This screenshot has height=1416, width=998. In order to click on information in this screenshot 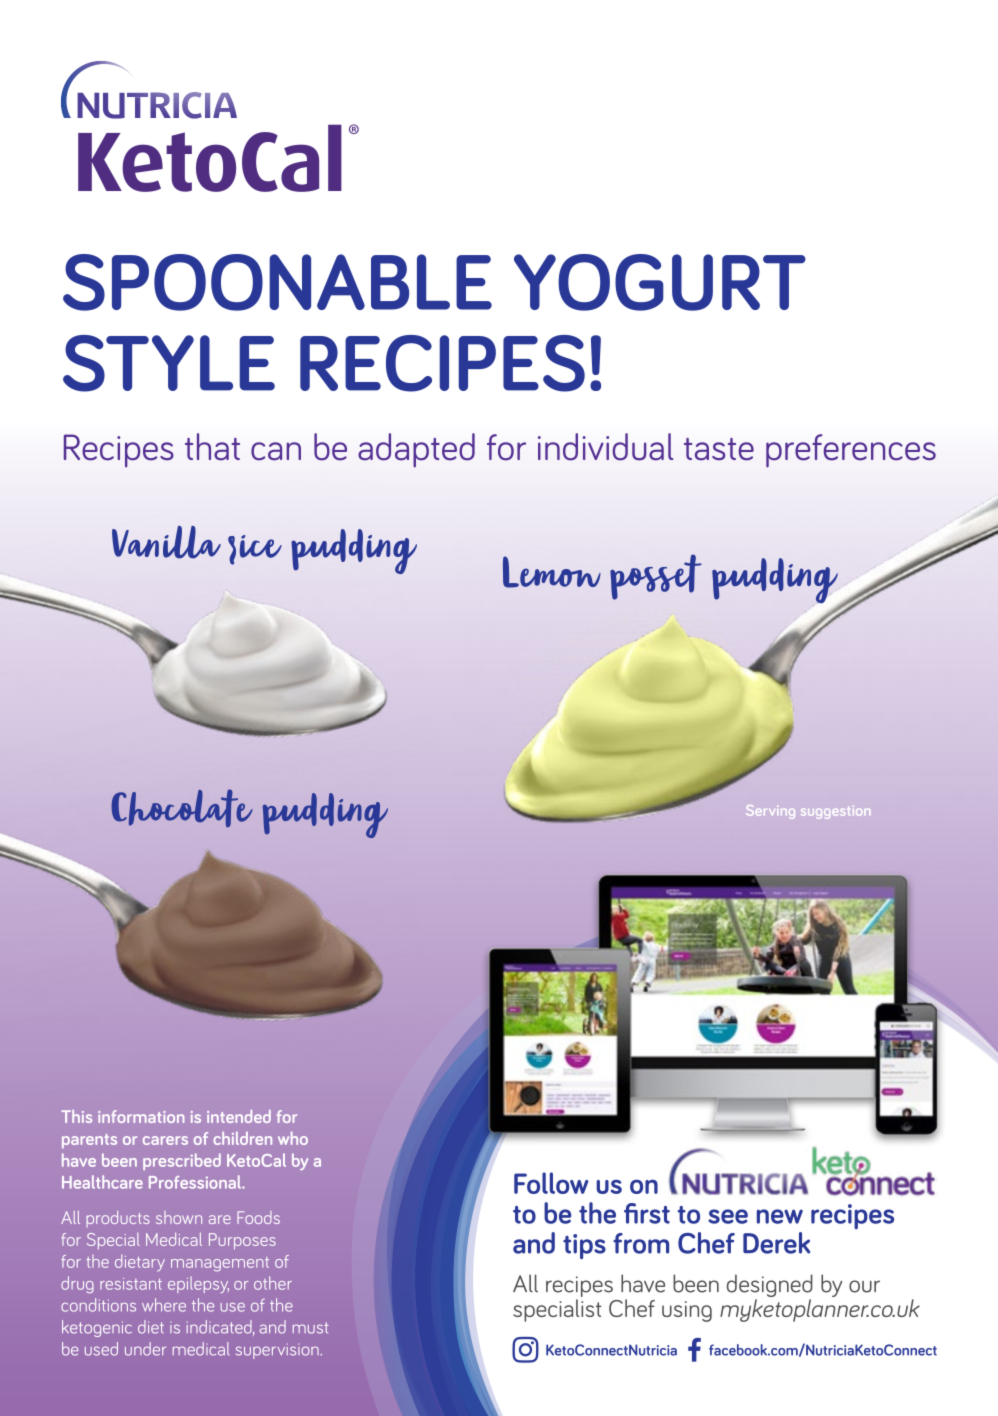, I will do `click(141, 1116)`.
